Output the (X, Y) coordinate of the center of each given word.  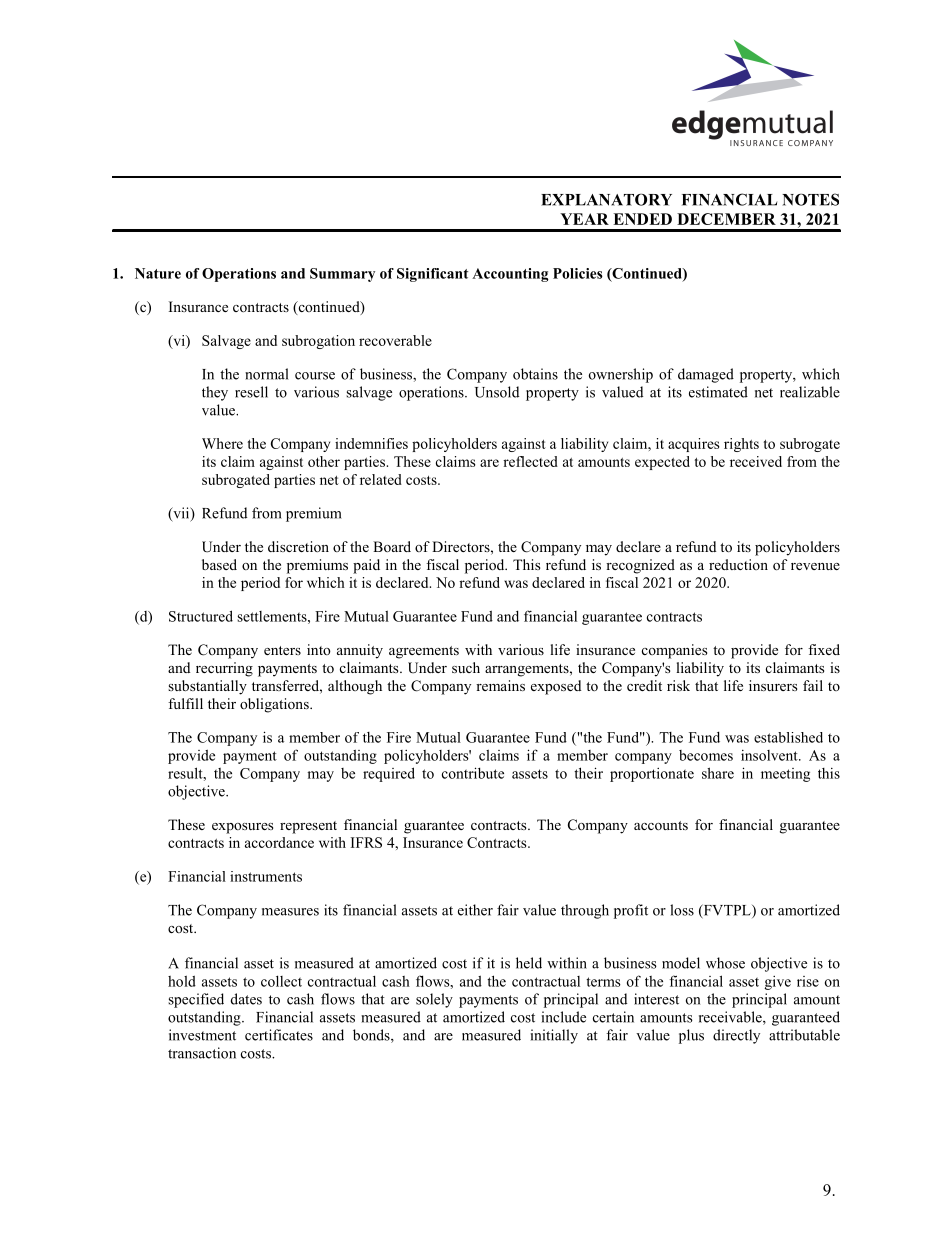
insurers (773, 685)
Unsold (497, 392)
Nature (158, 273)
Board (392, 546)
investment (202, 1035)
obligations (275, 705)
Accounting (510, 275)
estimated (718, 392)
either (475, 910)
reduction (738, 564)
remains (500, 685)
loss (682, 910)
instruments (266, 876)
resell (251, 392)
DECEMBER (726, 219)
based (219, 564)
